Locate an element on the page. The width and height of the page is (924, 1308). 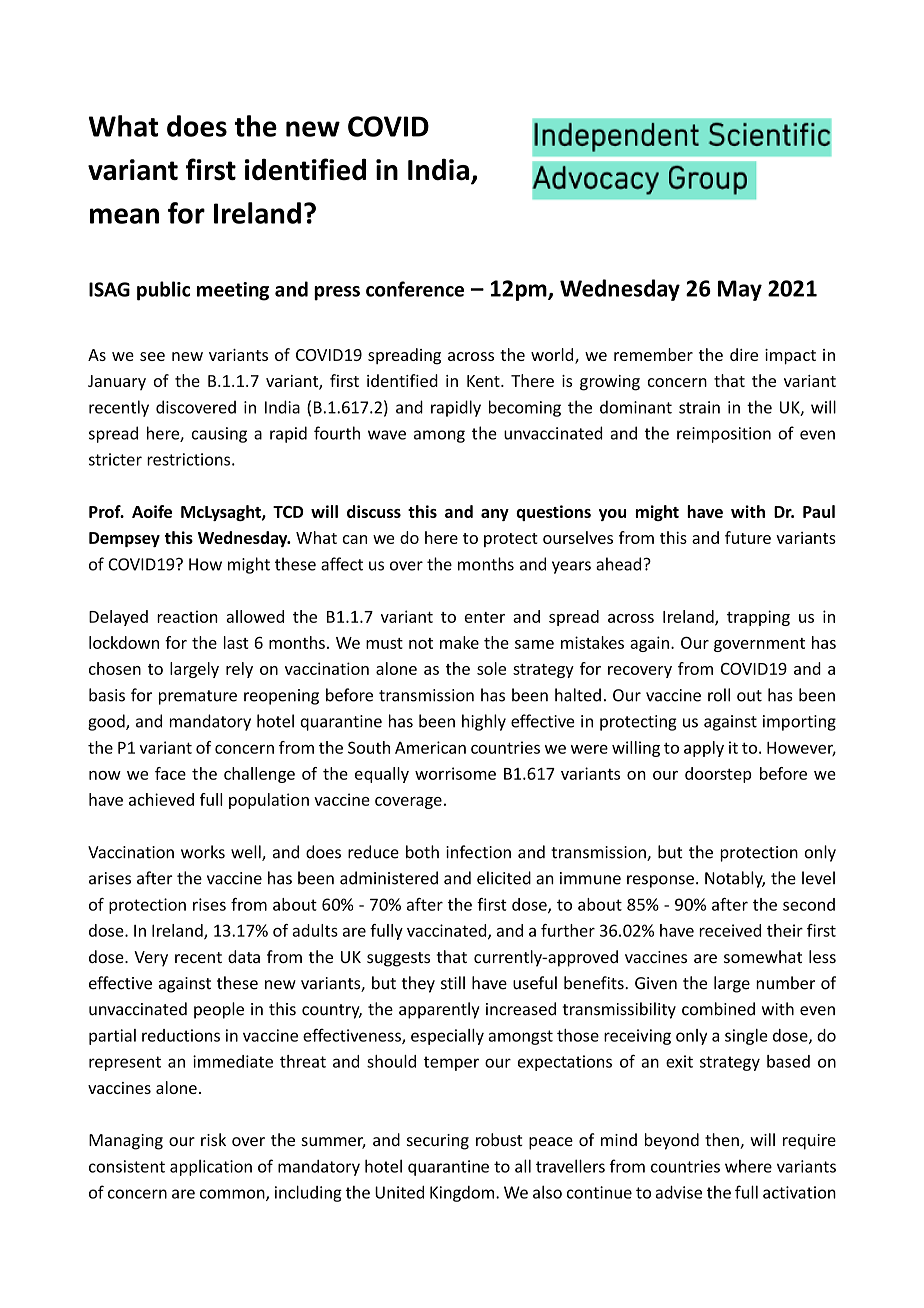
conference is located at coordinates (415, 289).
